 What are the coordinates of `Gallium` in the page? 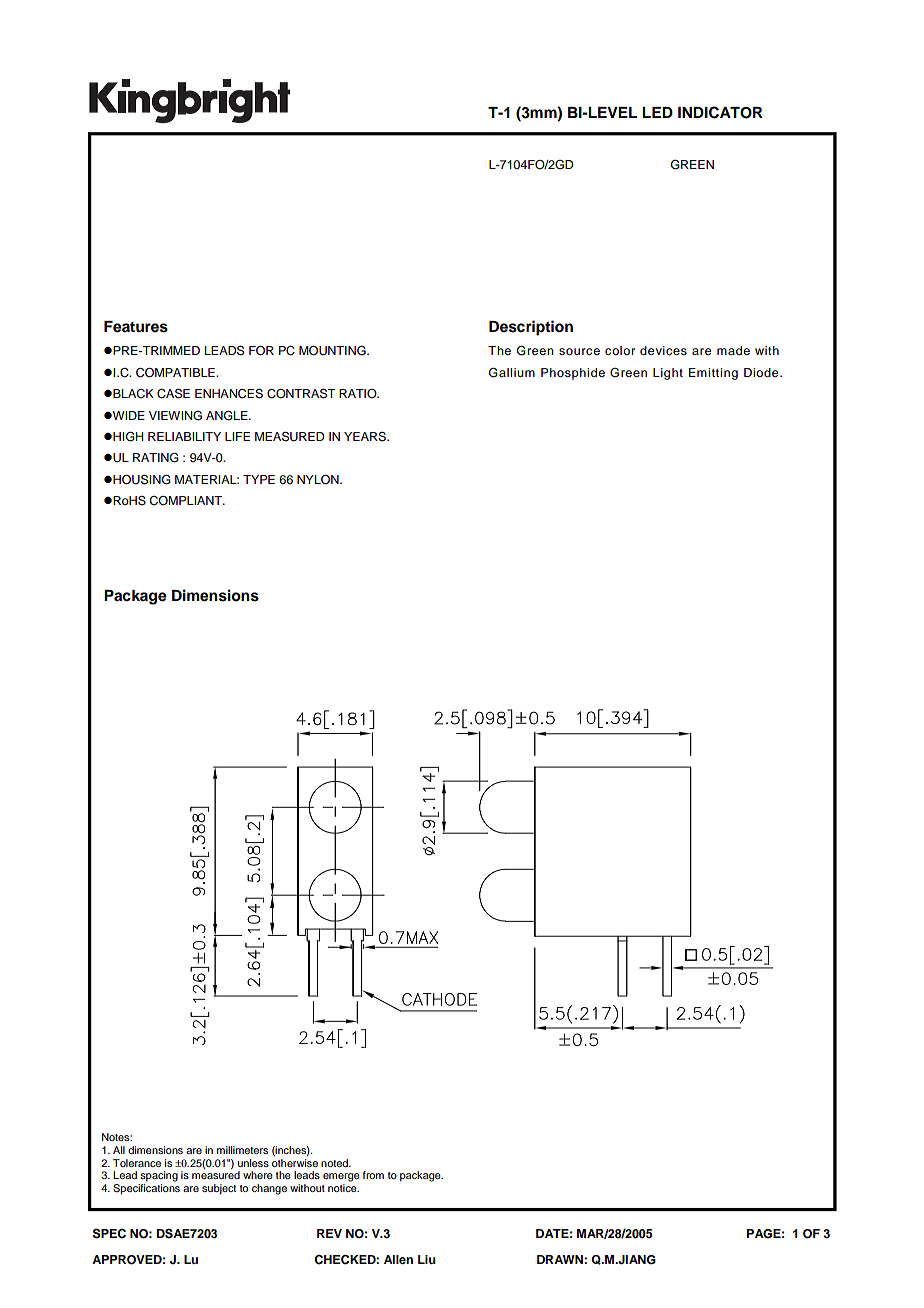 It's located at (512, 372).
